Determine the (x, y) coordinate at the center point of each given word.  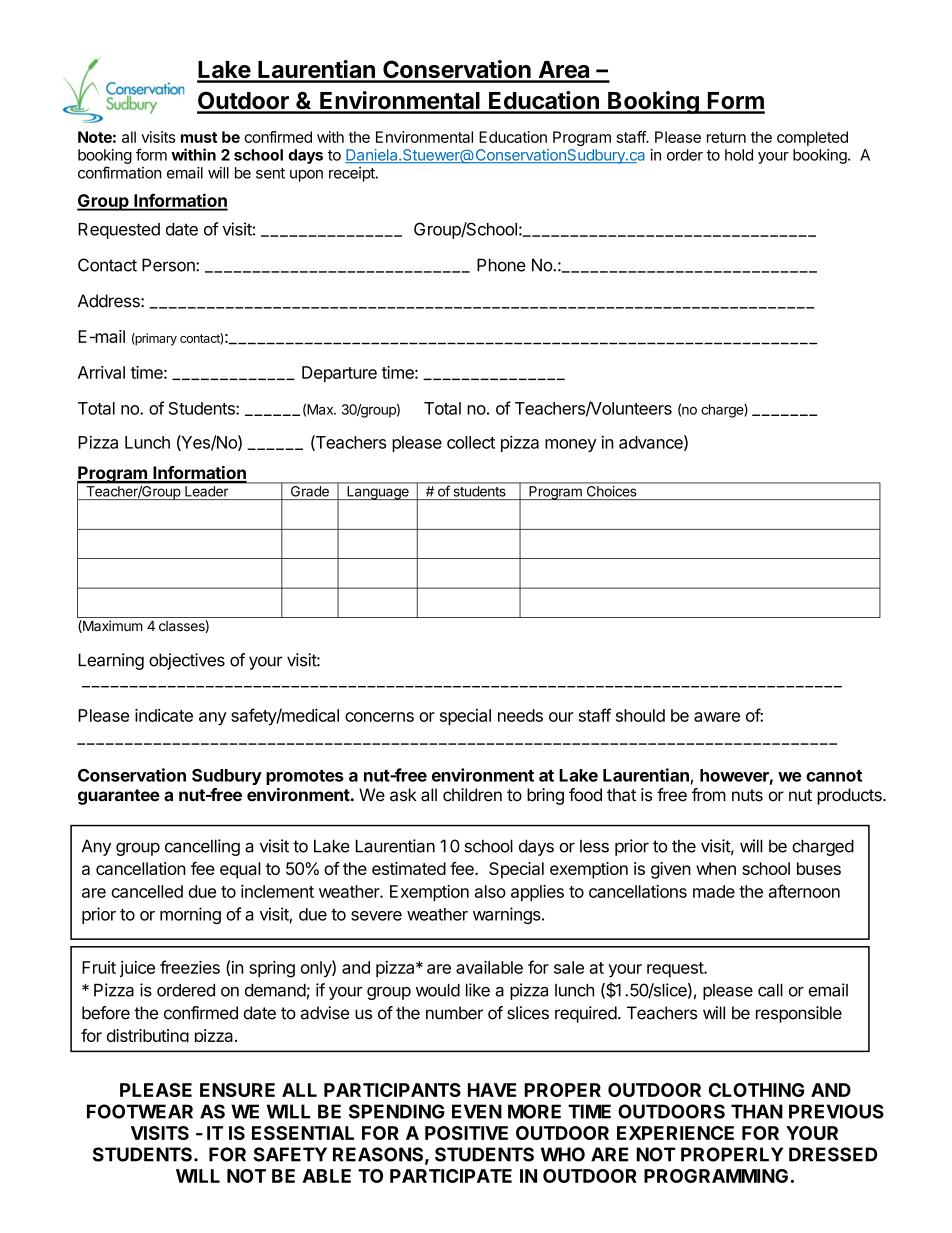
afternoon (804, 891)
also (490, 891)
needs (520, 715)
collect (471, 442)
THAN (757, 1111)
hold (739, 155)
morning (190, 915)
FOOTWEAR (140, 1111)
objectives (187, 661)
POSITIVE (466, 1133)
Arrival (101, 372)
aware (717, 717)
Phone (501, 265)
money (570, 445)
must (199, 137)
